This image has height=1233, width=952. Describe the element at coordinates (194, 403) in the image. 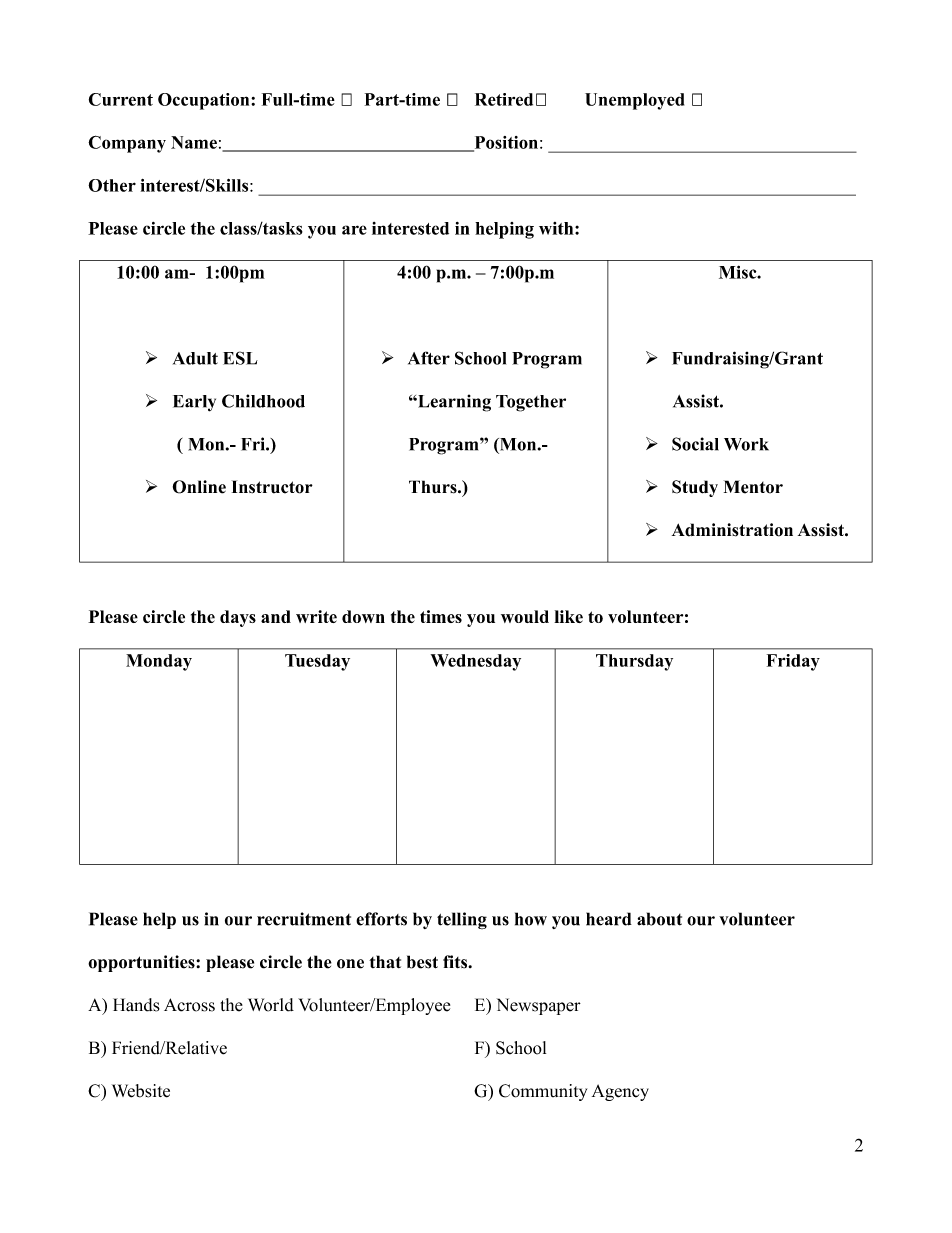

I see `Early` at that location.
